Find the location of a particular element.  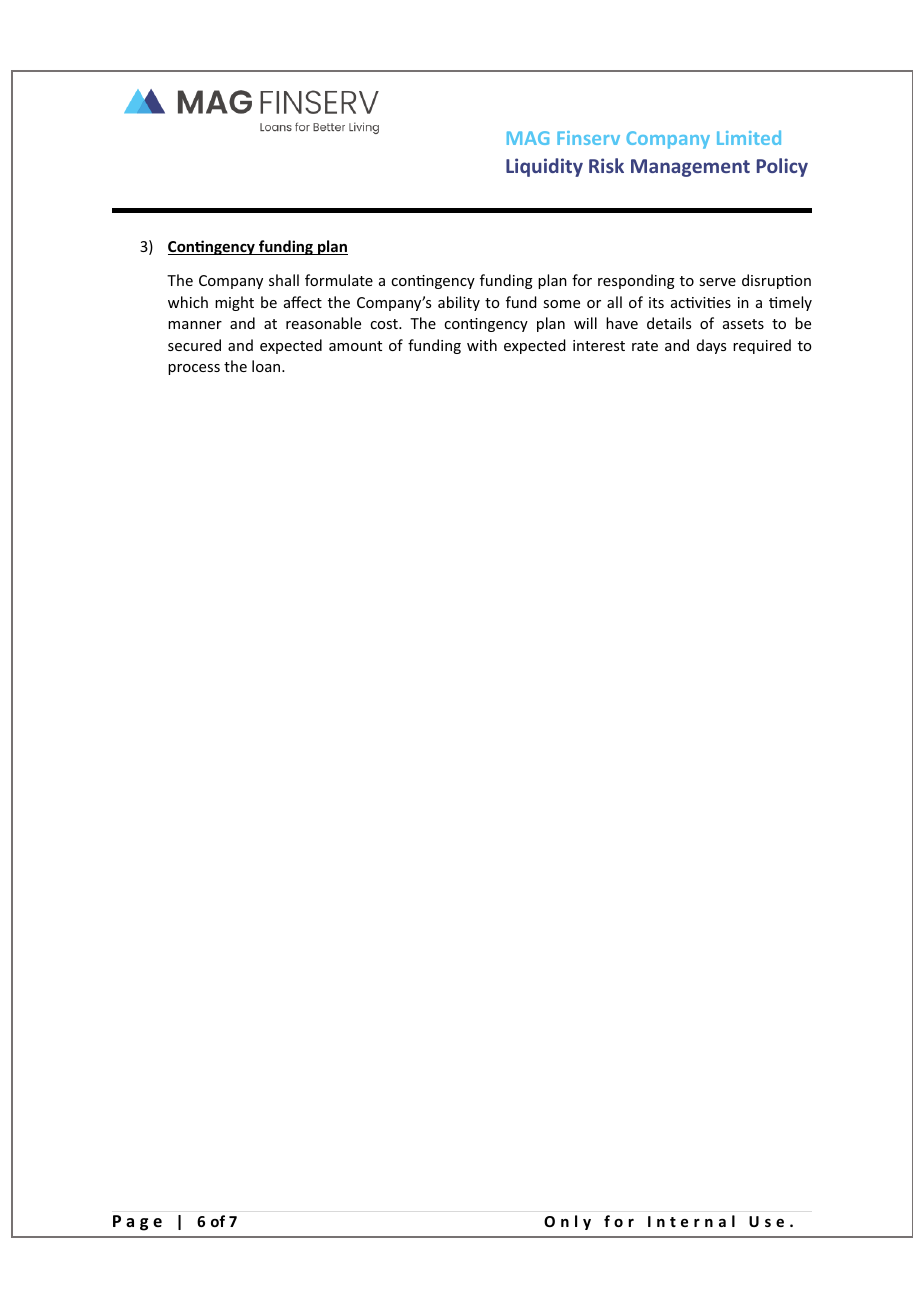

shall is located at coordinates (284, 280).
